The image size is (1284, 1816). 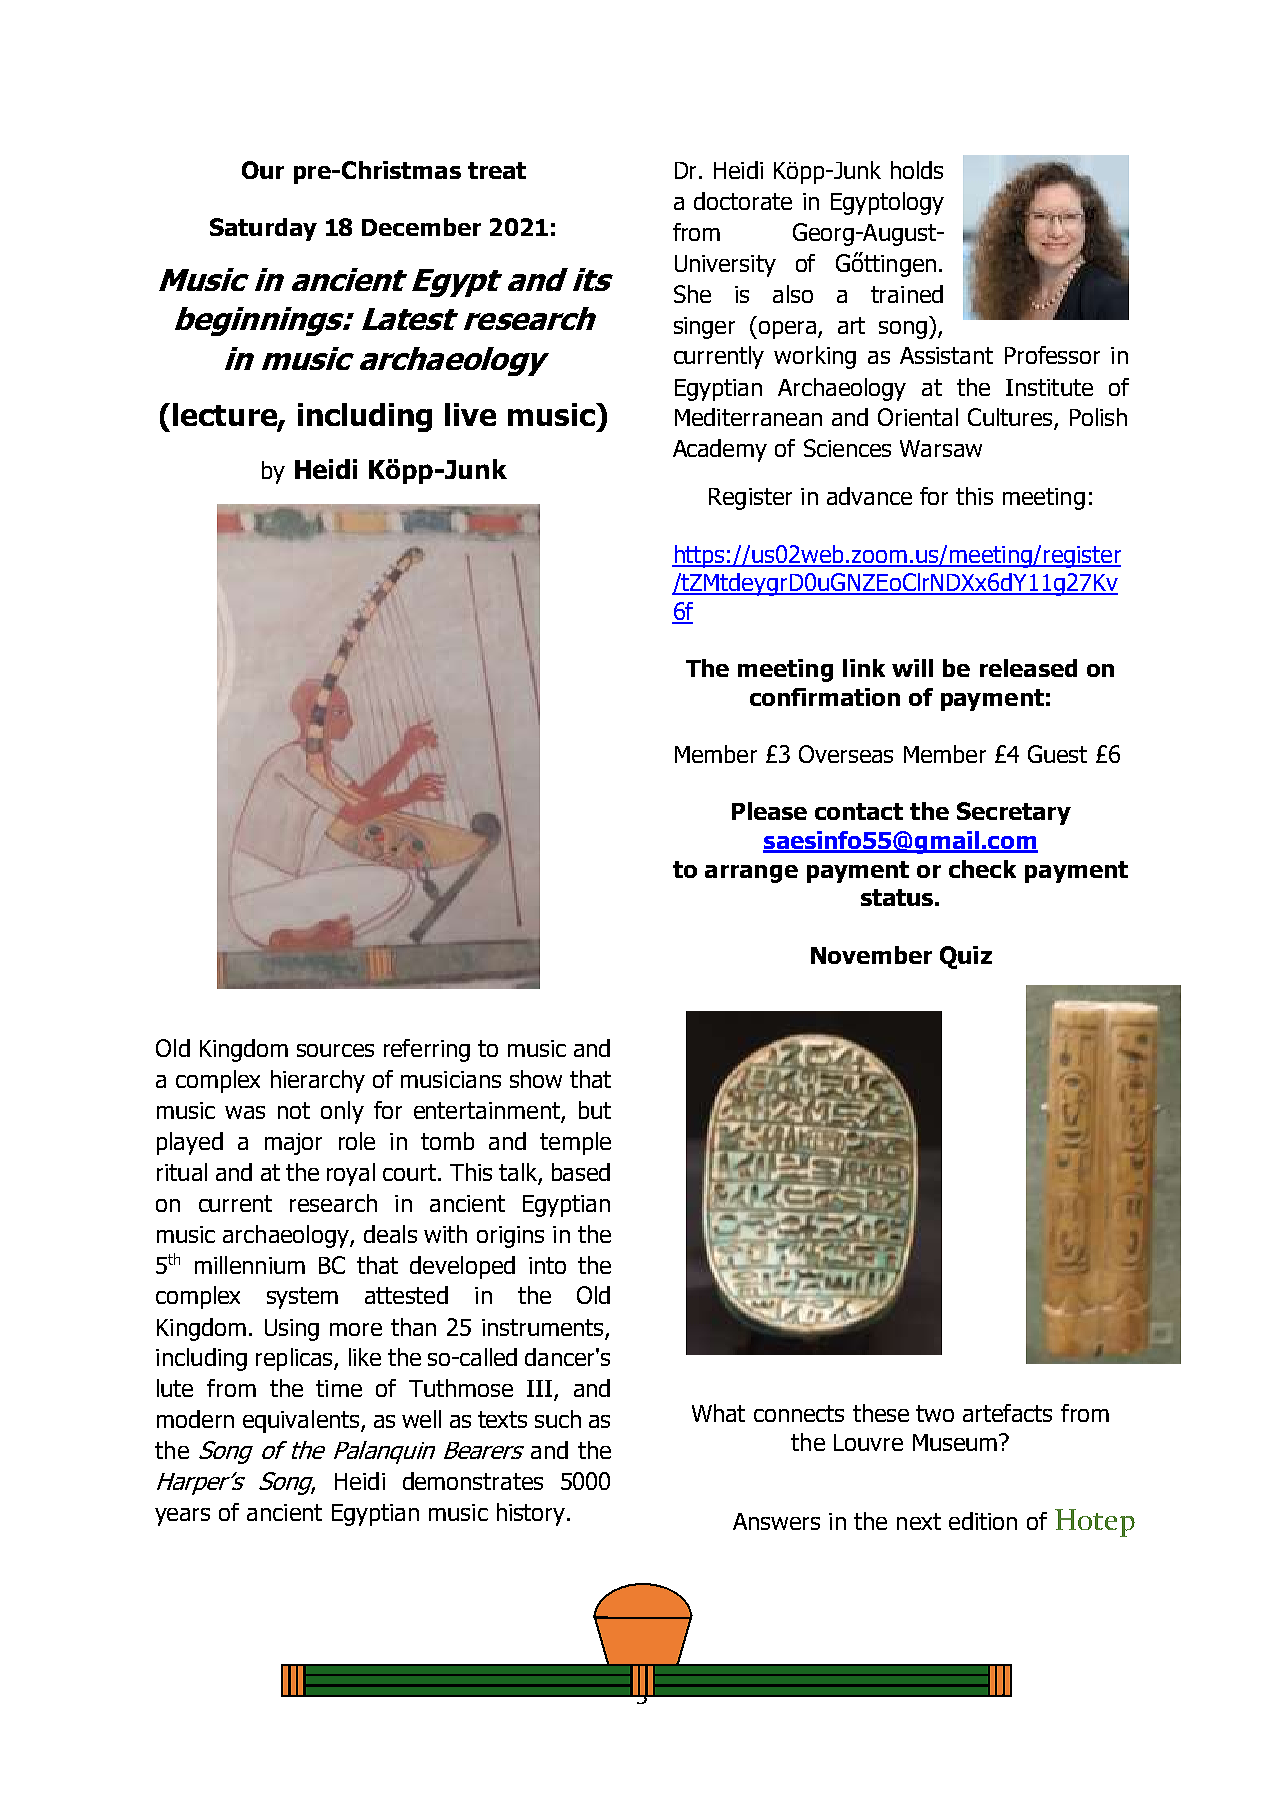 What do you see at coordinates (532, 1514) in the document?
I see `history` at bounding box center [532, 1514].
